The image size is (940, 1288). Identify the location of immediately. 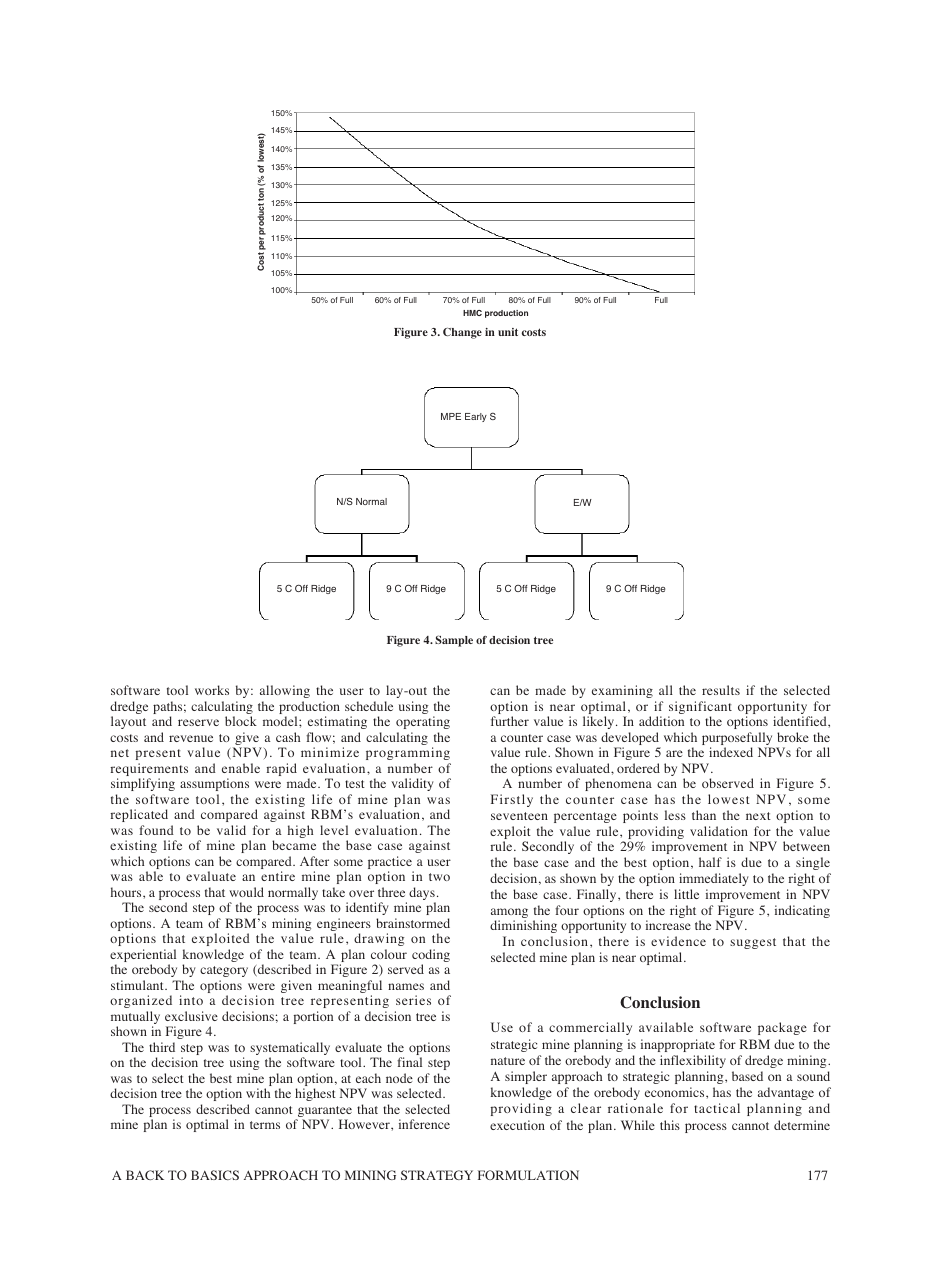
(714, 879).
